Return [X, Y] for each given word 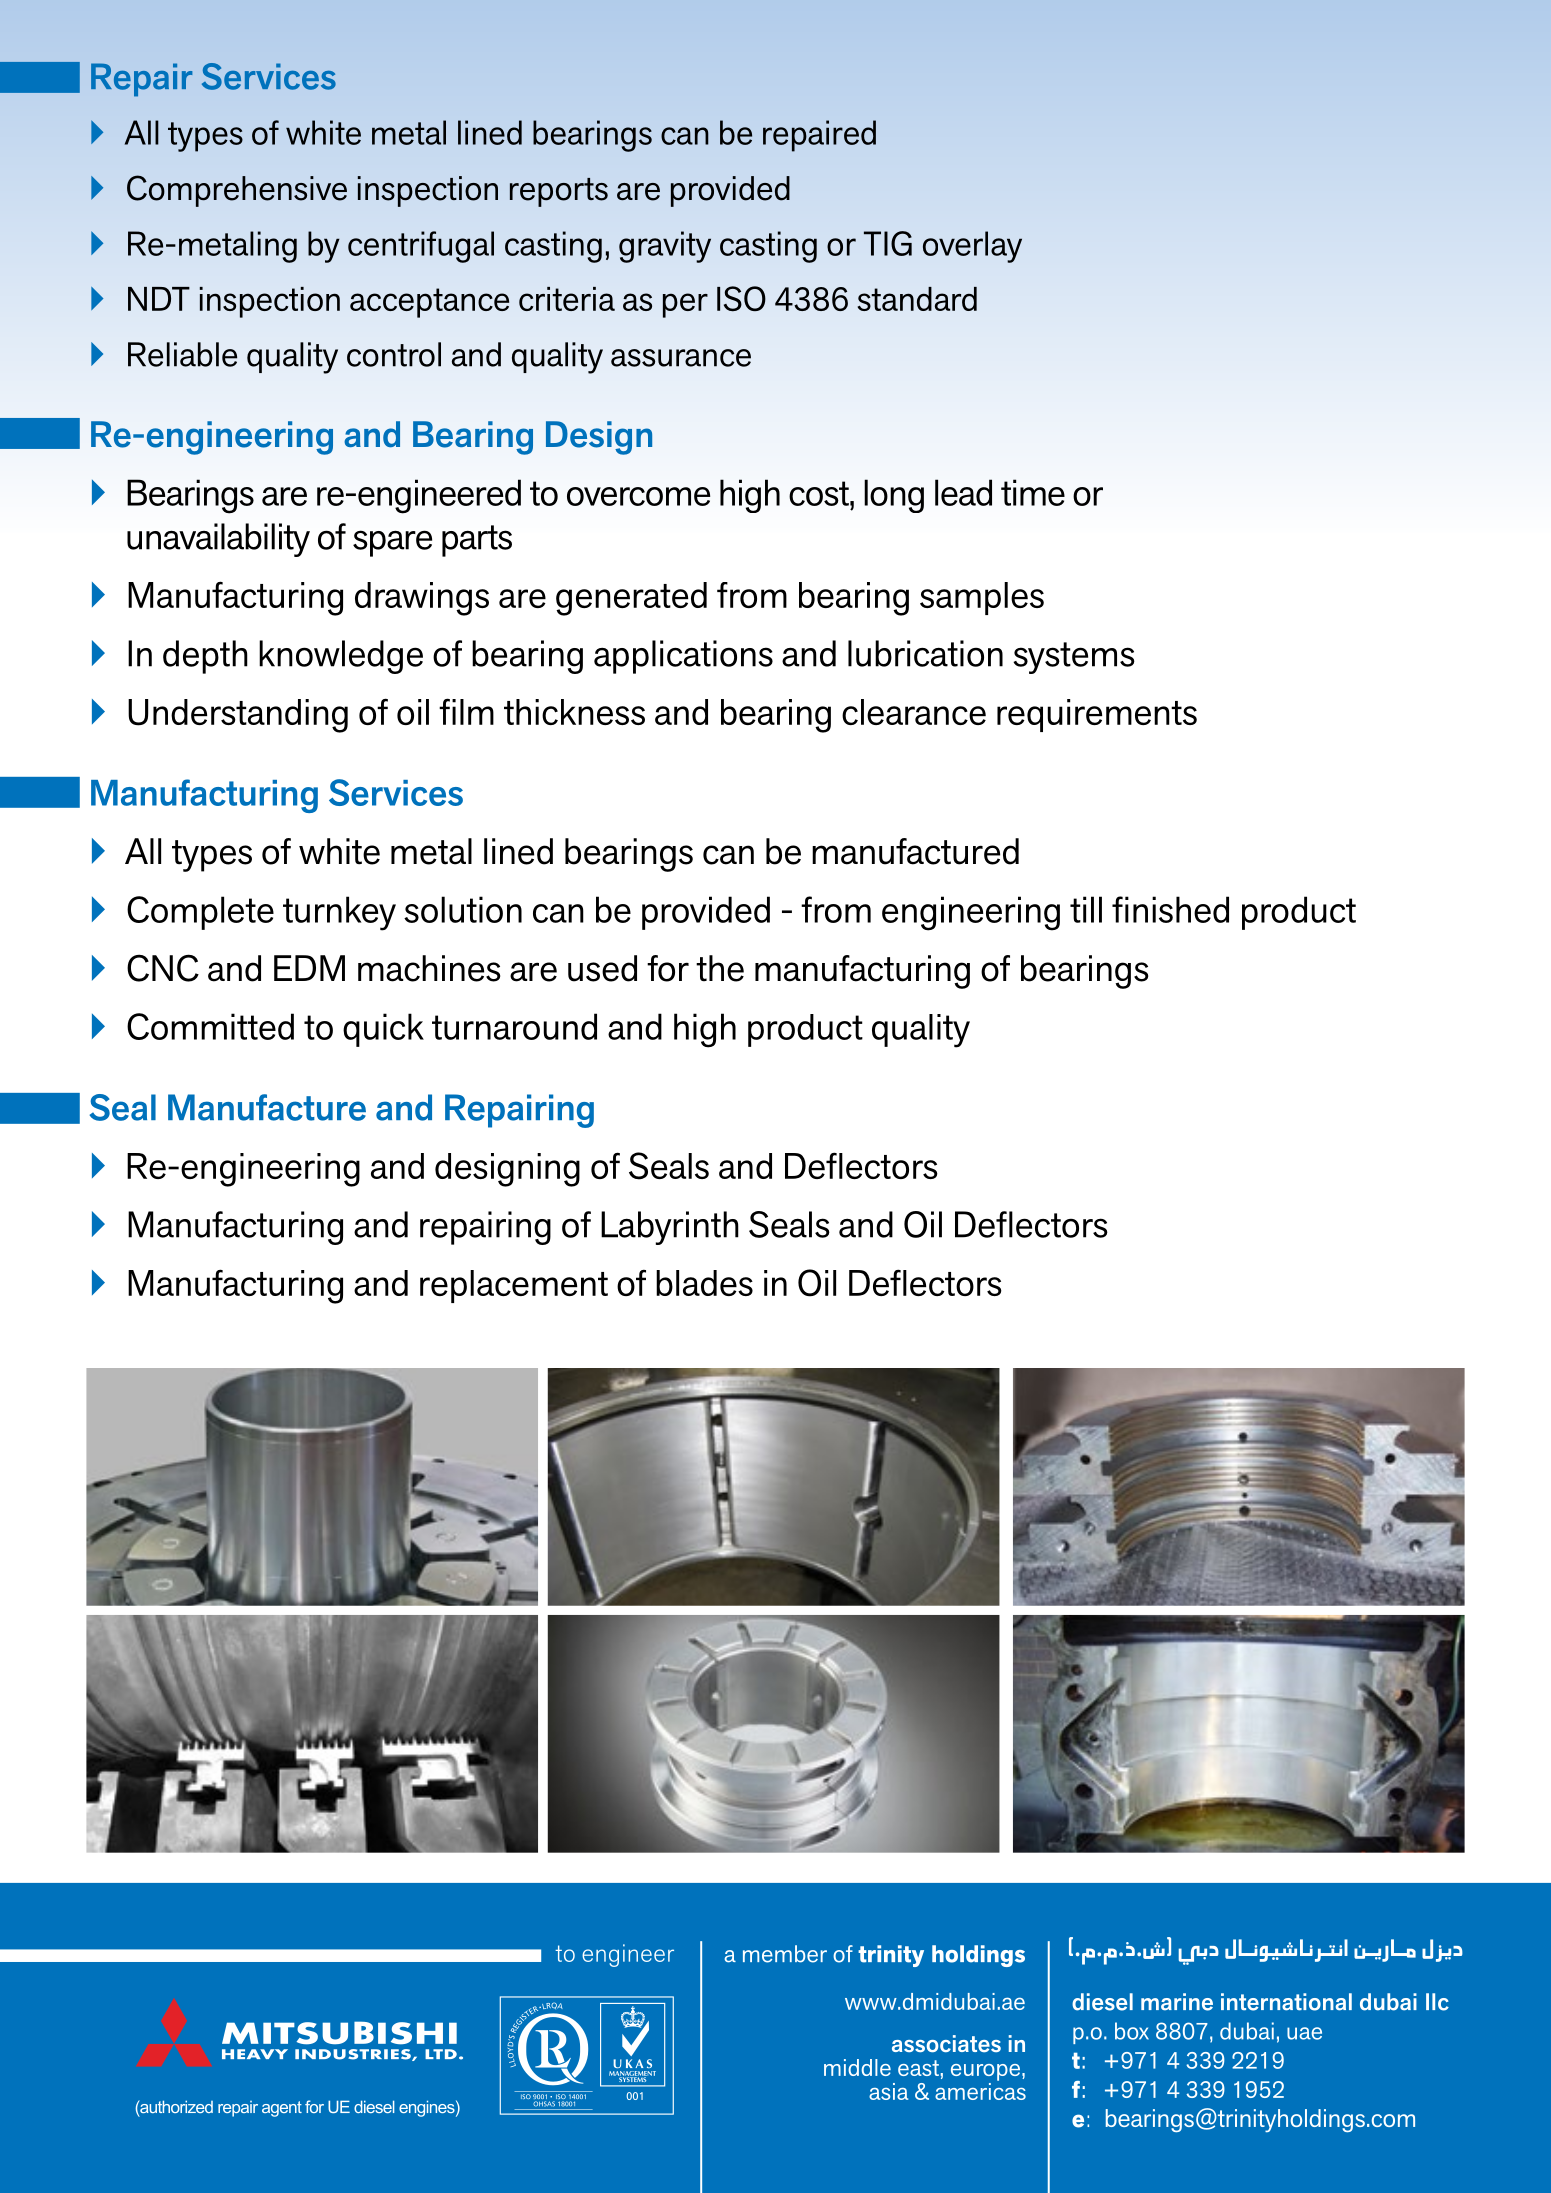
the [720, 968]
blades [704, 1283]
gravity [665, 247]
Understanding [238, 716]
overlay [972, 247]
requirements [1097, 715]
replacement [514, 1286]
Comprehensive [237, 191]
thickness [574, 712]
